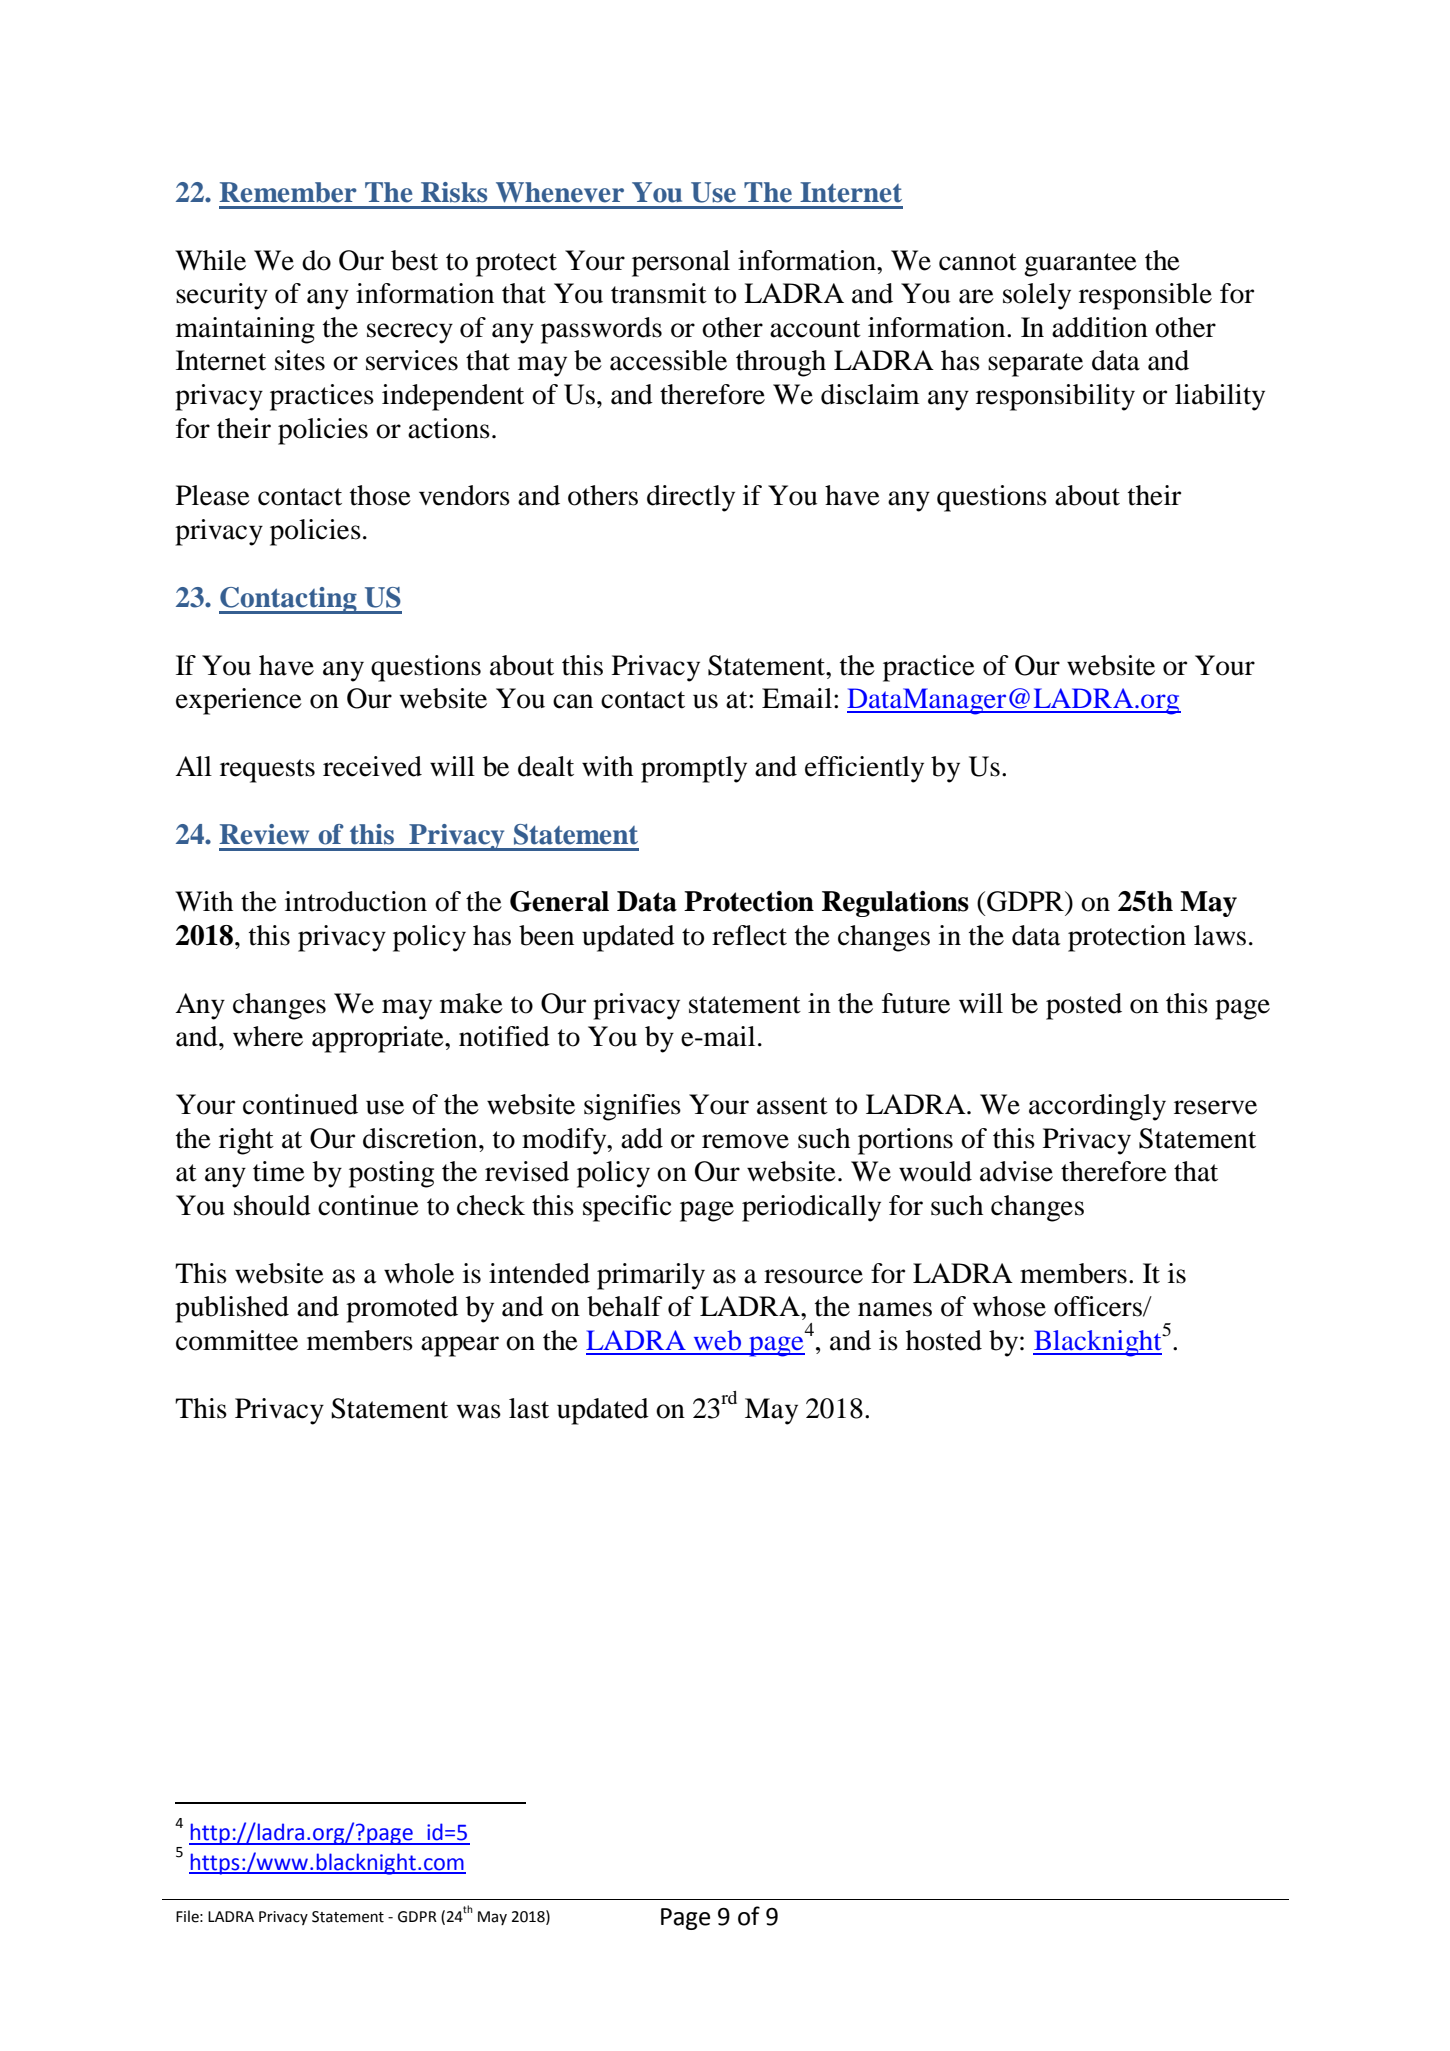 The height and width of the screenshot is (2051, 1450). Describe the element at coordinates (625, 1306) in the screenshot. I see `behalf` at that location.
